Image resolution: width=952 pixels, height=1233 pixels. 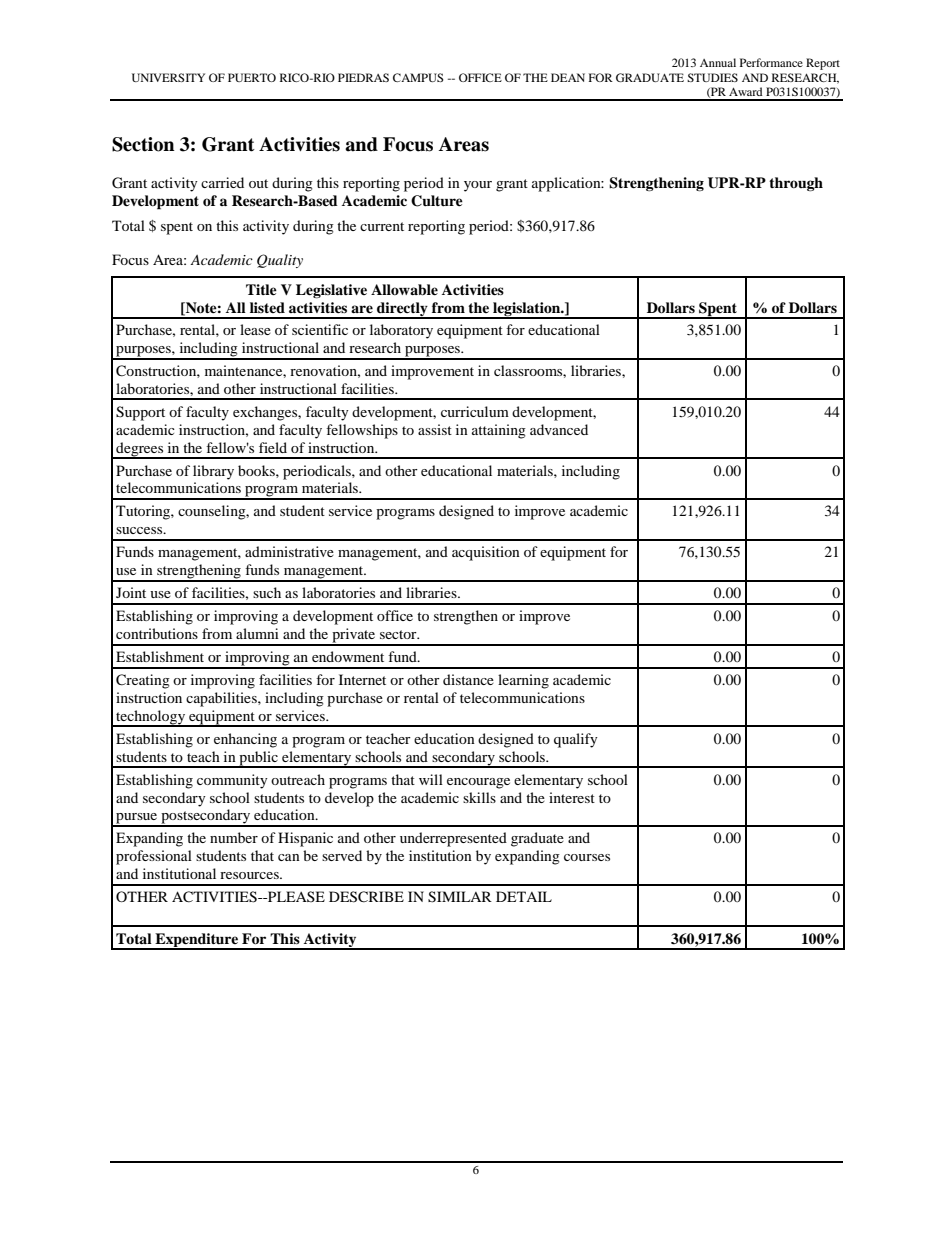 I want to click on CAMPUS, so click(x=418, y=77).
